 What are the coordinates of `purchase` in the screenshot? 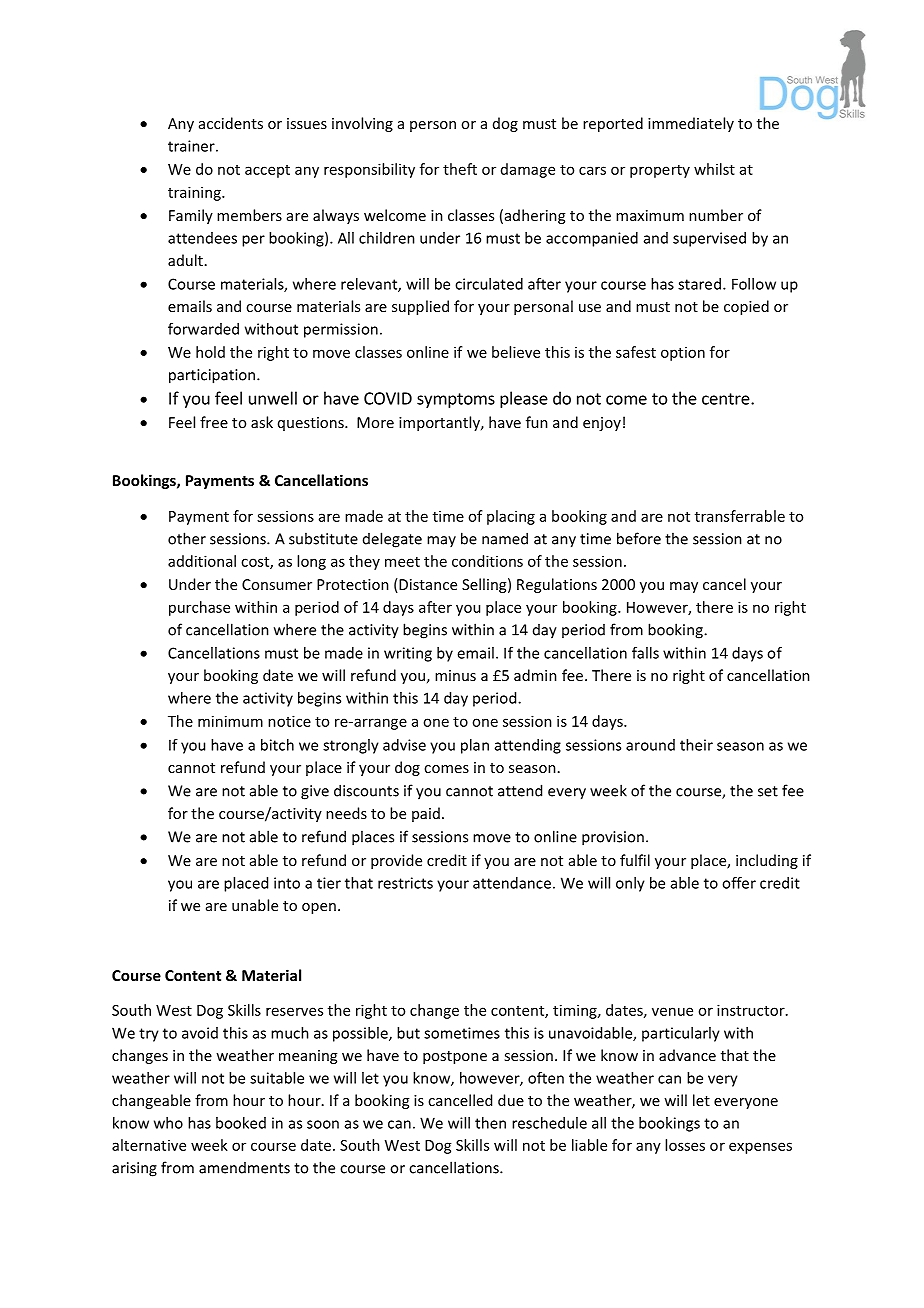 It's located at (199, 608).
